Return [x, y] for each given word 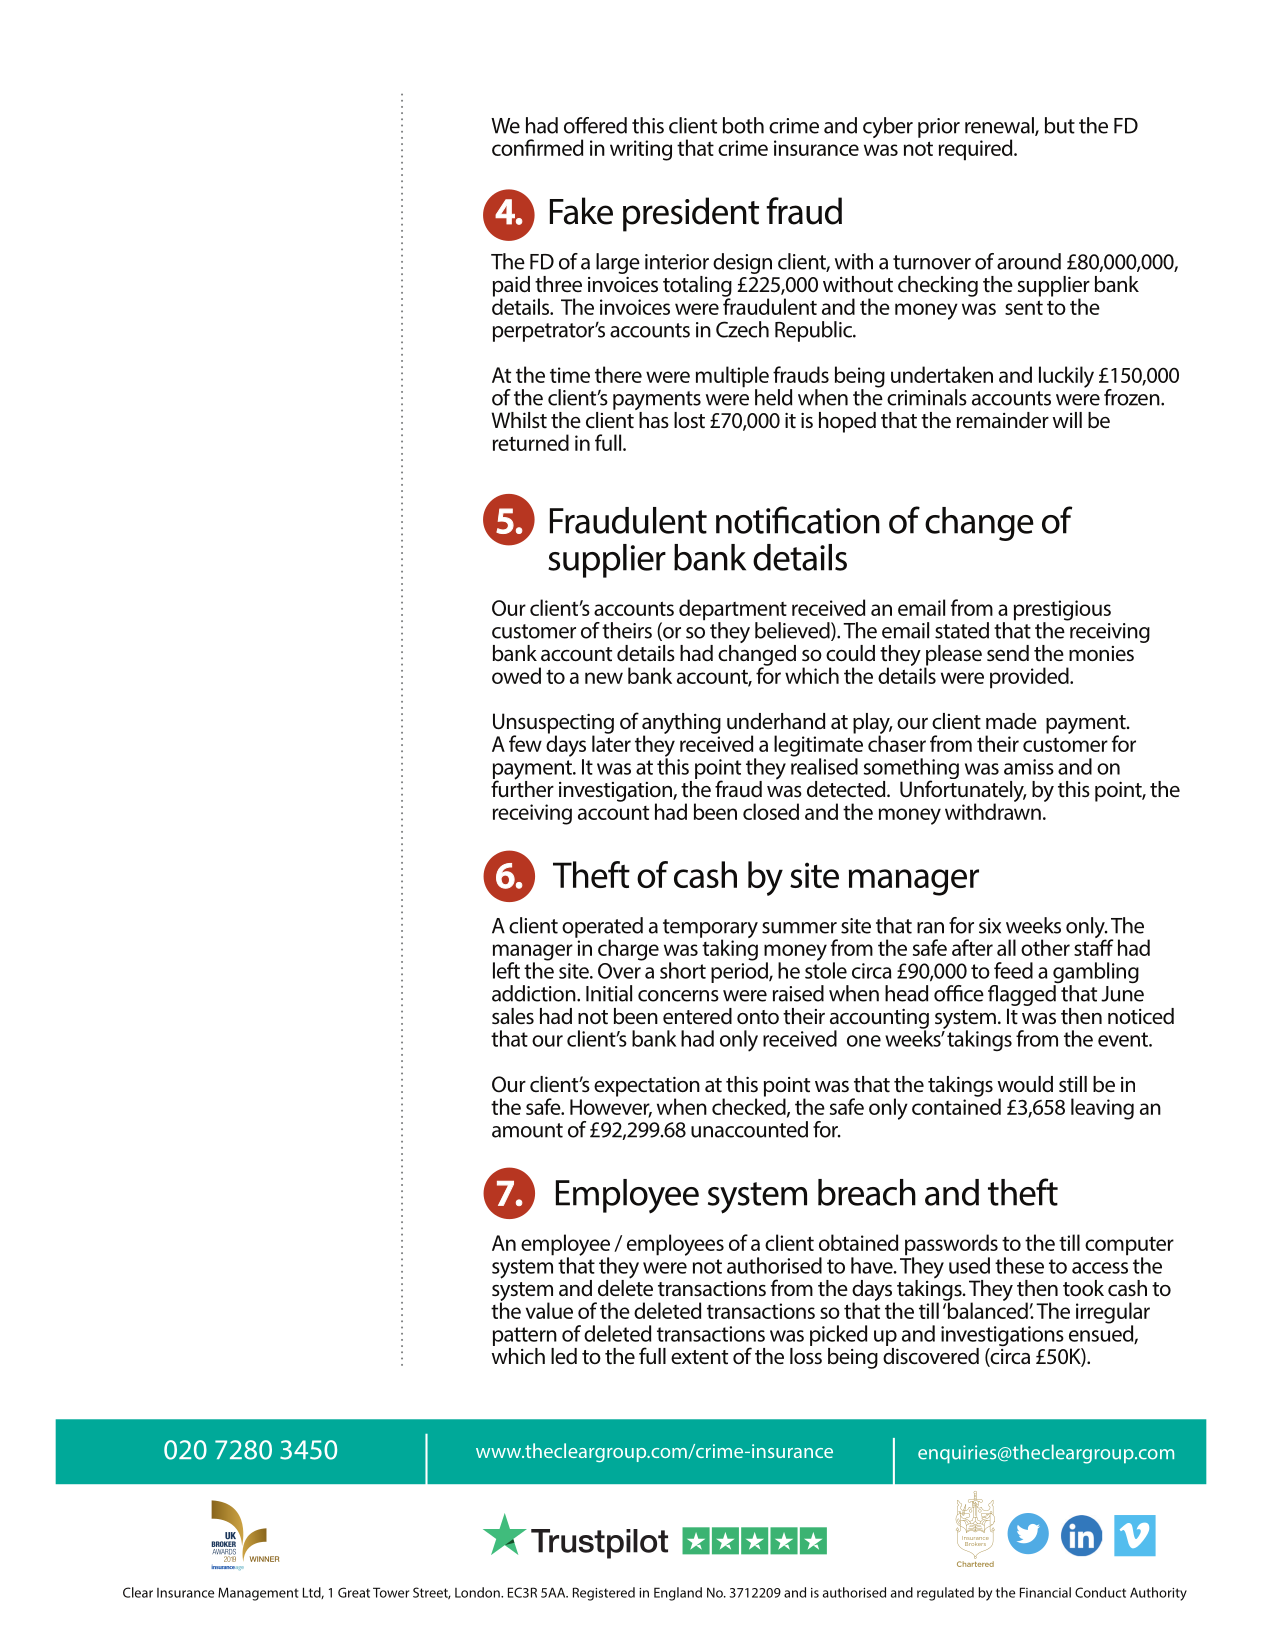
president [691, 214]
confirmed [537, 147]
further [522, 788]
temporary [710, 930]
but [1060, 125]
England [678, 1594]
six [990, 926]
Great [354, 1592]
